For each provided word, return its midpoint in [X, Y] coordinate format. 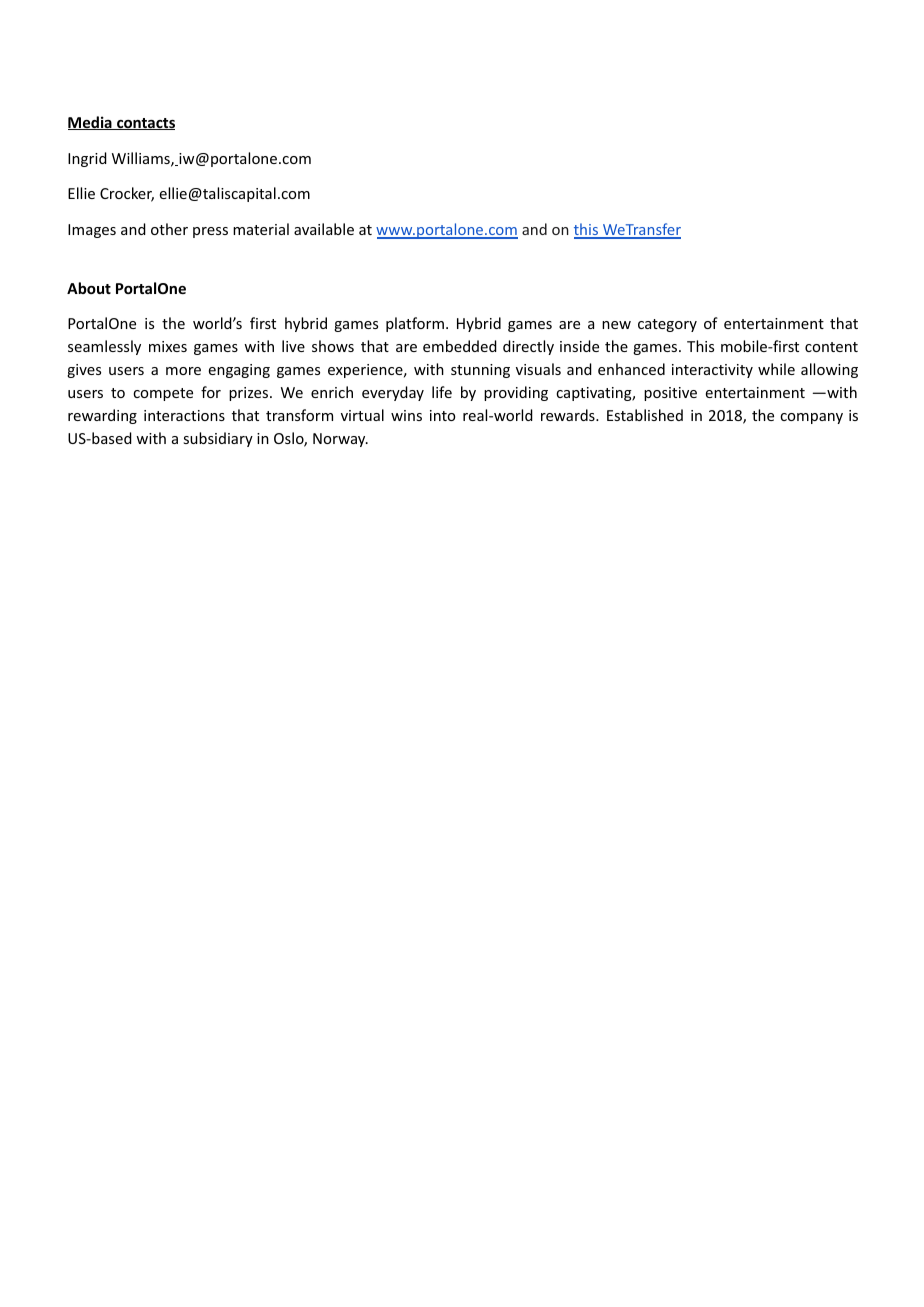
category [667, 325]
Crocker [127, 194]
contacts [145, 124]
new [616, 325]
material [261, 229]
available [324, 229]
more [183, 371]
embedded [460, 346]
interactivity [712, 371]
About [89, 288]
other [169, 229]
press [210, 232]
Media [91, 123]
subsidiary [218, 439]
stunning [480, 371]
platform [415, 324]
